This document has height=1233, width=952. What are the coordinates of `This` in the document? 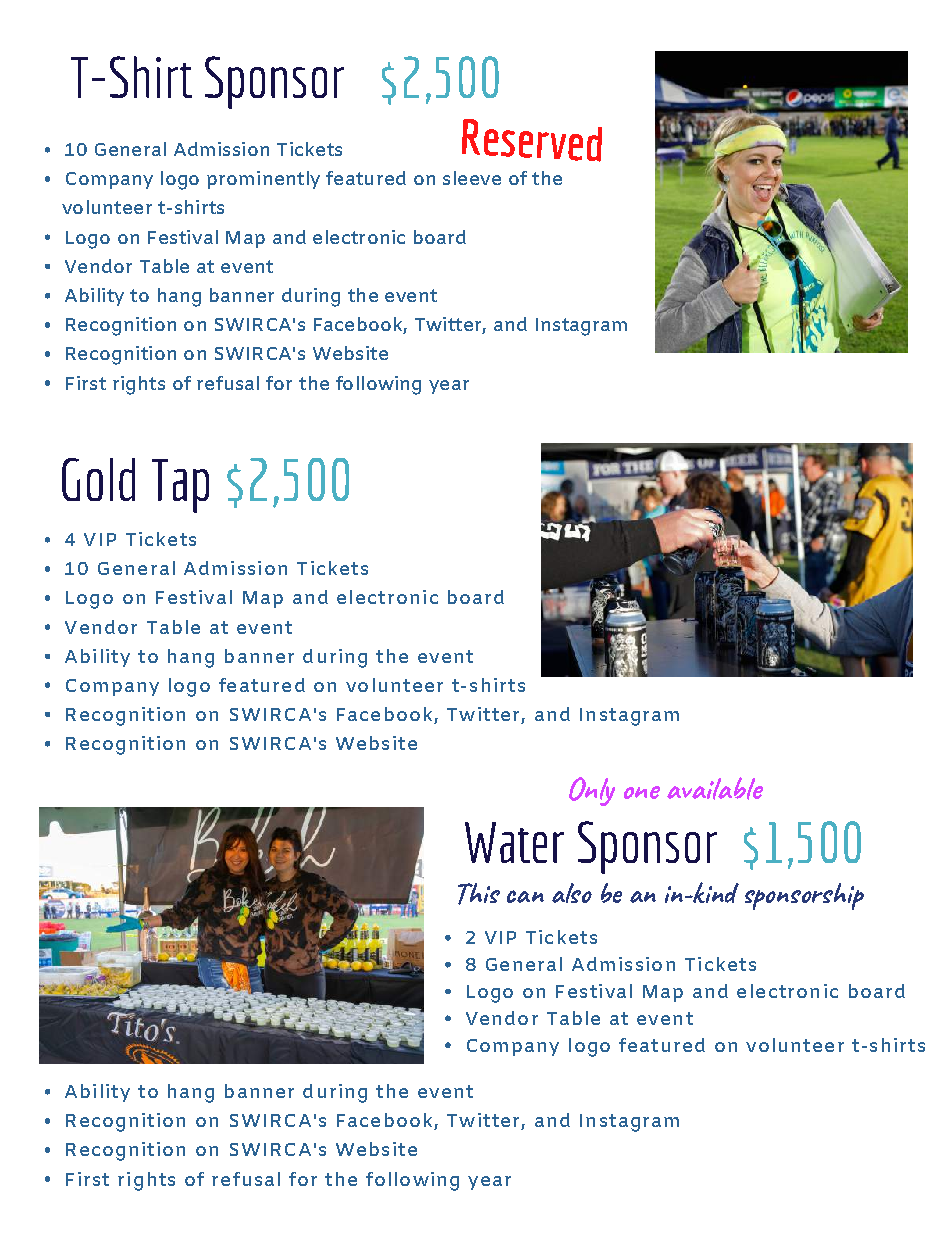 It's located at (479, 894).
